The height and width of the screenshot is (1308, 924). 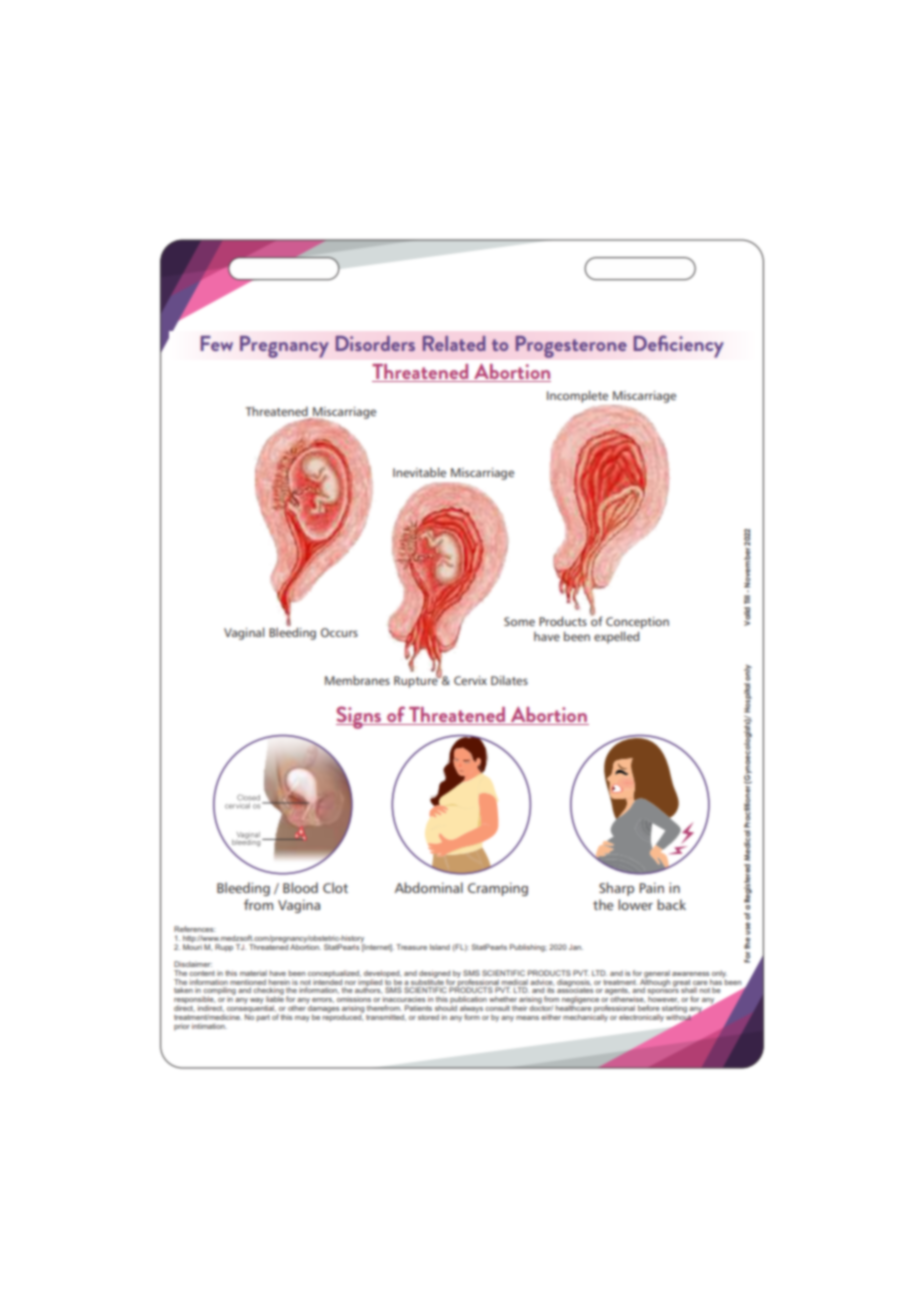 What do you see at coordinates (263, 1018) in the screenshot?
I see `part` at bounding box center [263, 1018].
